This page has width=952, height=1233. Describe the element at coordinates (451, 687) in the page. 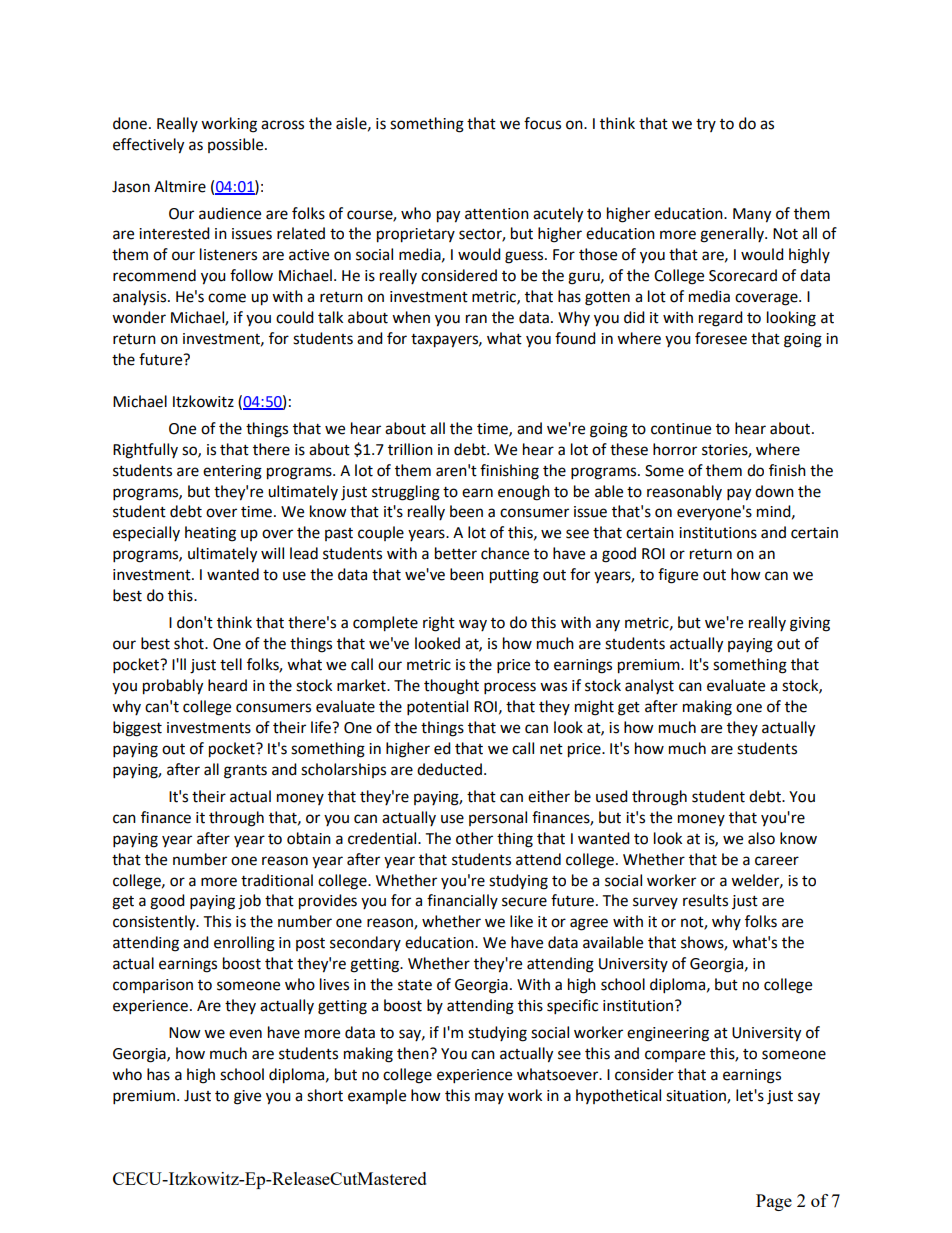

I see `thought` at that location.
